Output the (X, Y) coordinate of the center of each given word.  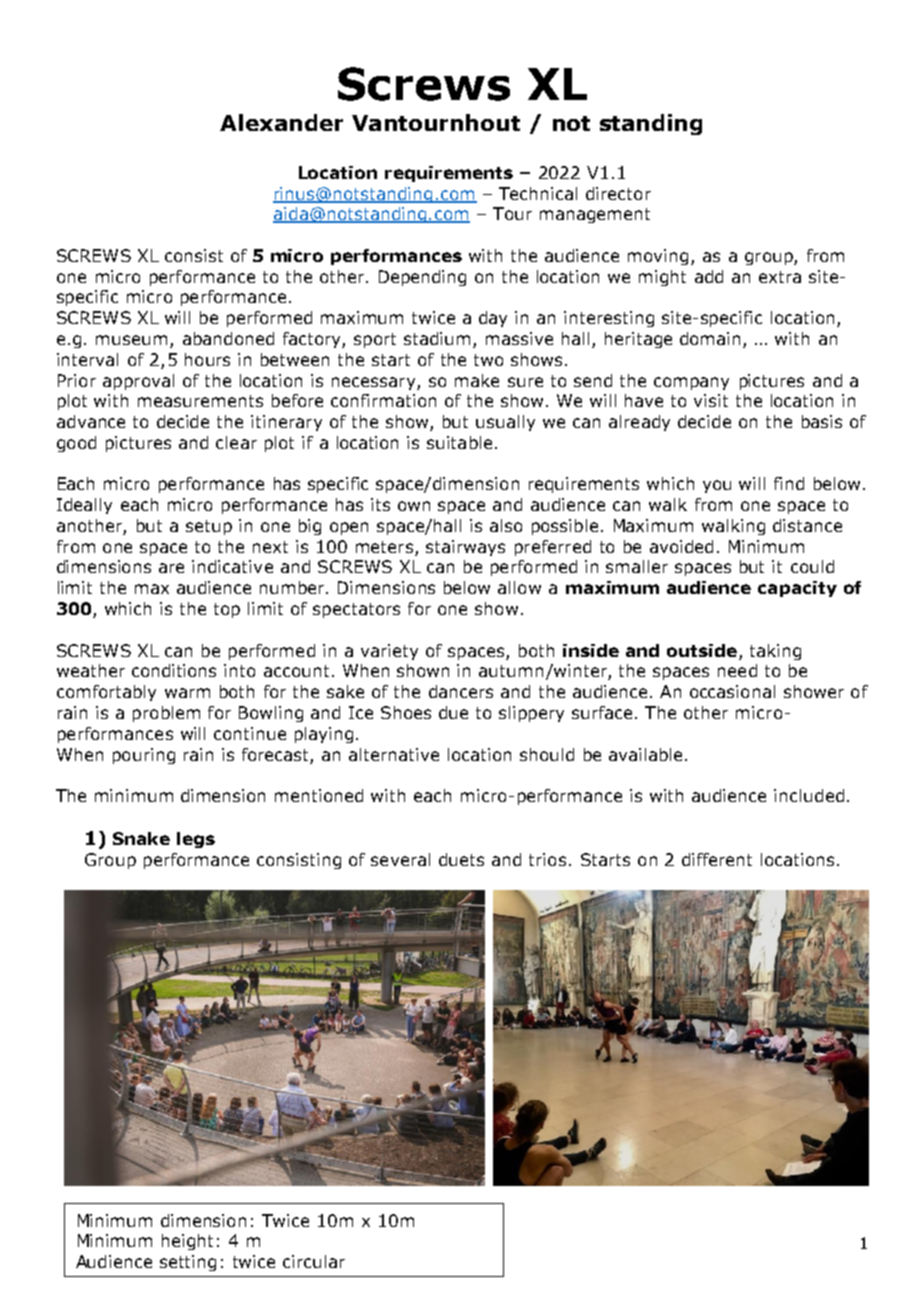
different (717, 859)
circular (314, 1261)
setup (209, 527)
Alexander (281, 122)
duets (461, 859)
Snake (141, 838)
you (717, 486)
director (618, 193)
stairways (465, 548)
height (187, 1242)
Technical (538, 193)
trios (547, 859)
